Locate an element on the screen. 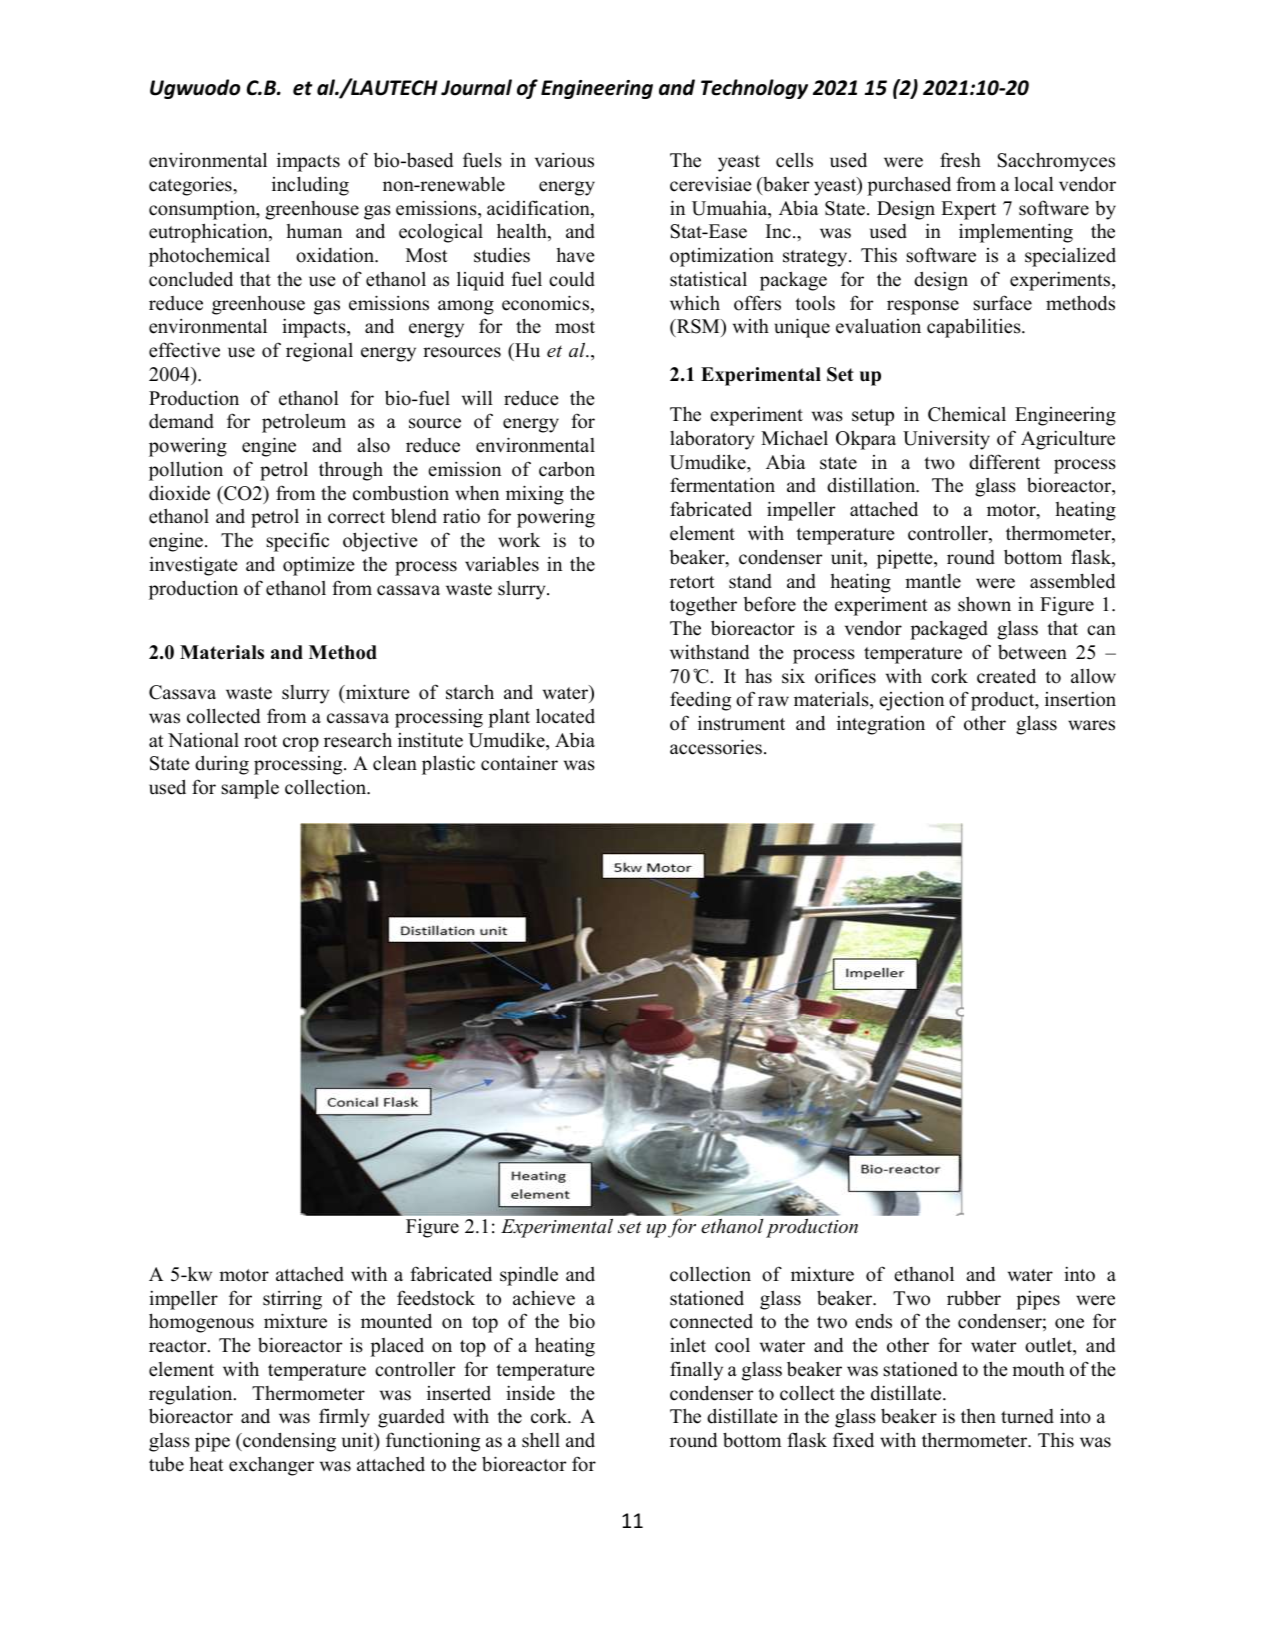 This screenshot has height=1637, width=1265. various is located at coordinates (564, 160).
